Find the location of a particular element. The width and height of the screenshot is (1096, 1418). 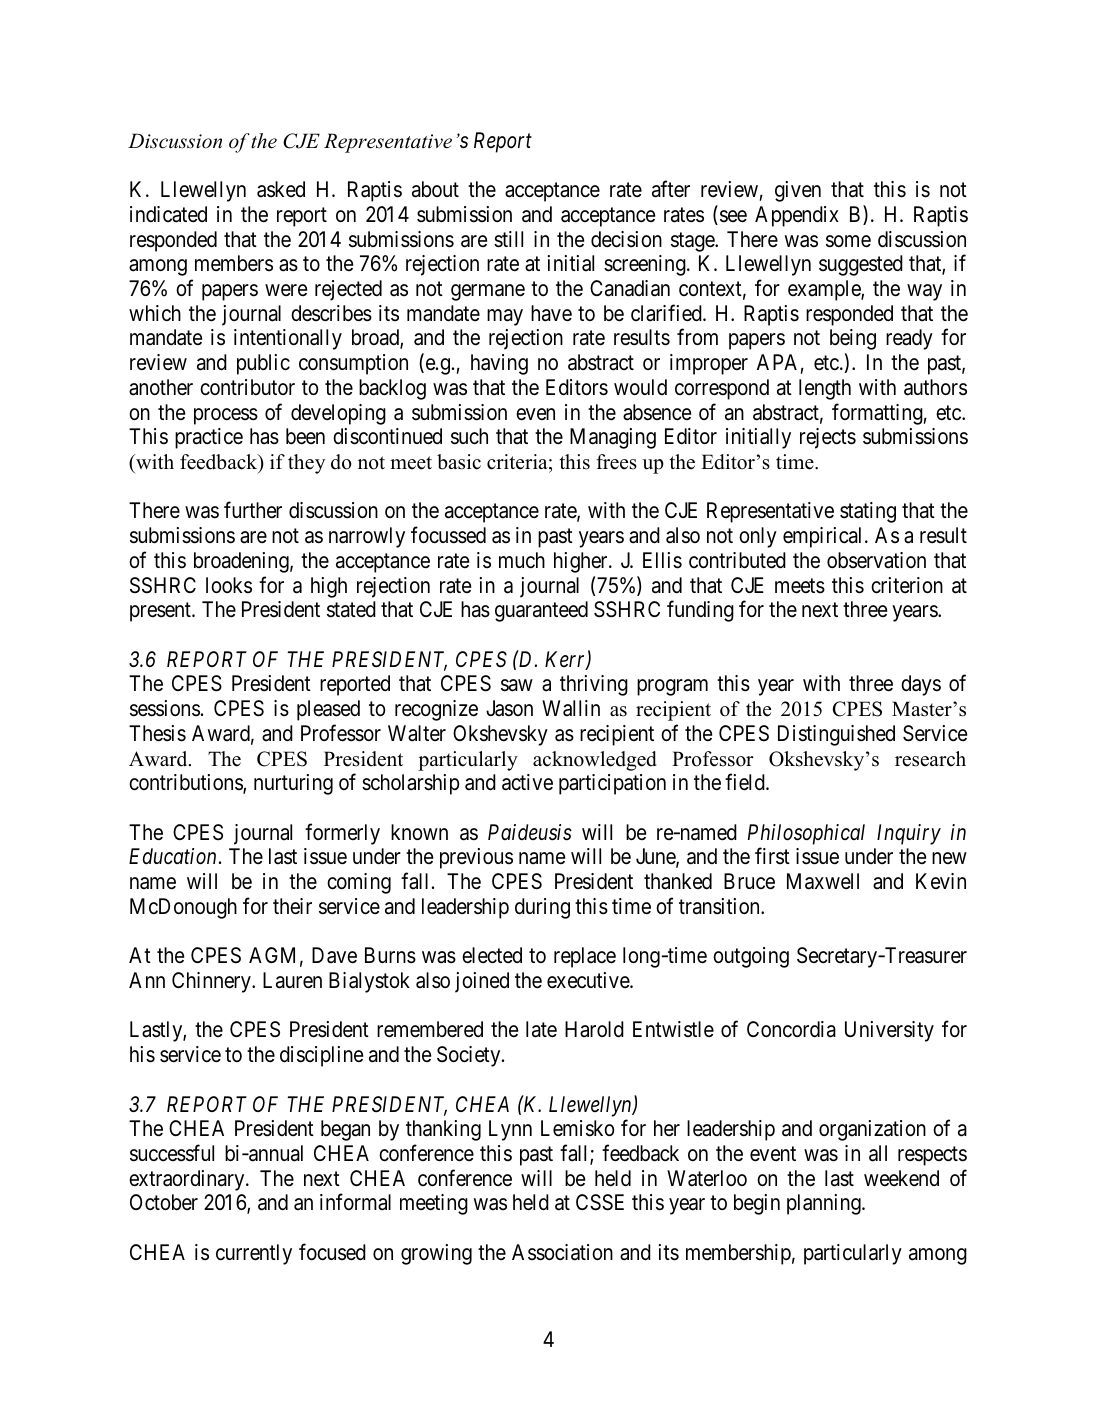

still is located at coordinates (508, 239).
